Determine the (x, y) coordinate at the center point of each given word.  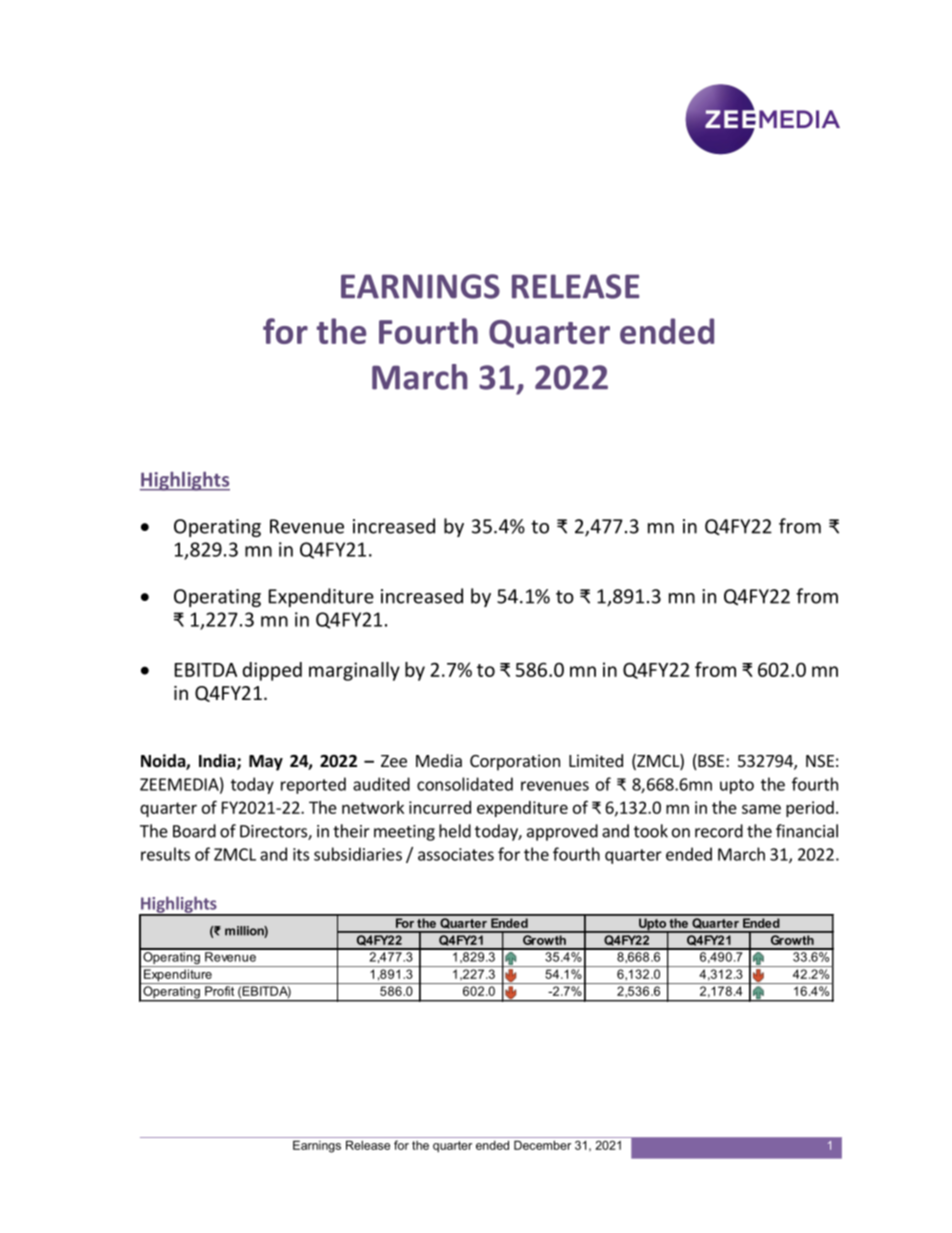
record (719, 831)
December (542, 1145)
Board (194, 831)
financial (807, 831)
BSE (710, 762)
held (455, 831)
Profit (219, 991)
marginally (354, 671)
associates (456, 854)
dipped (272, 671)
